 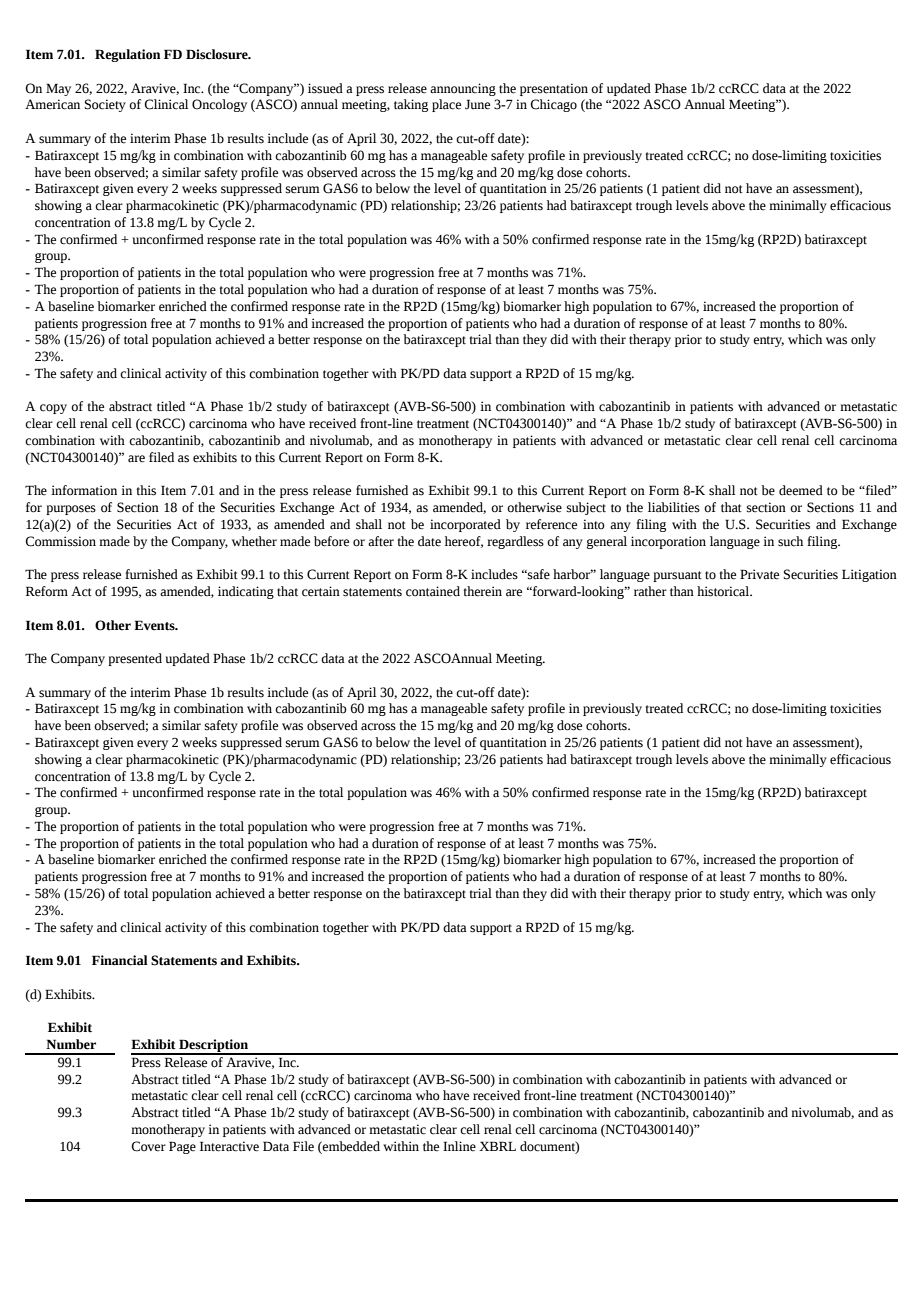 What do you see at coordinates (213, 1046) in the document?
I see `Description` at bounding box center [213, 1046].
